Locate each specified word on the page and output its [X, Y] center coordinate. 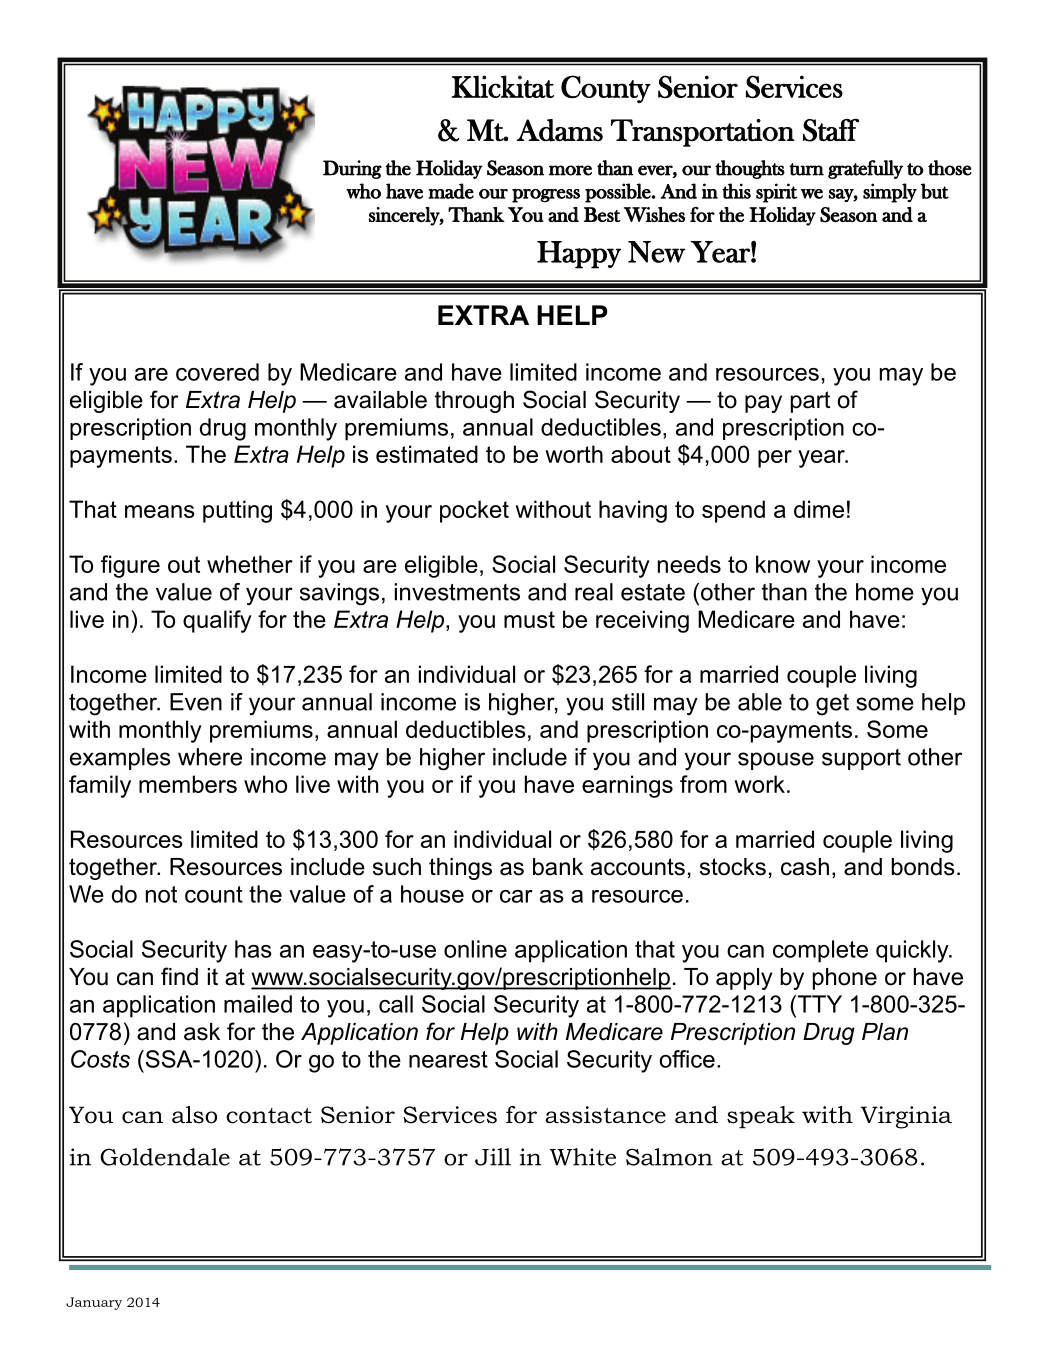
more [570, 170]
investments [457, 592]
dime [819, 509]
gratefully [865, 169]
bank [558, 867]
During [352, 169]
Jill [493, 1157]
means [160, 511]
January [94, 1303]
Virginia [906, 1117]
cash [805, 867]
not [161, 894]
